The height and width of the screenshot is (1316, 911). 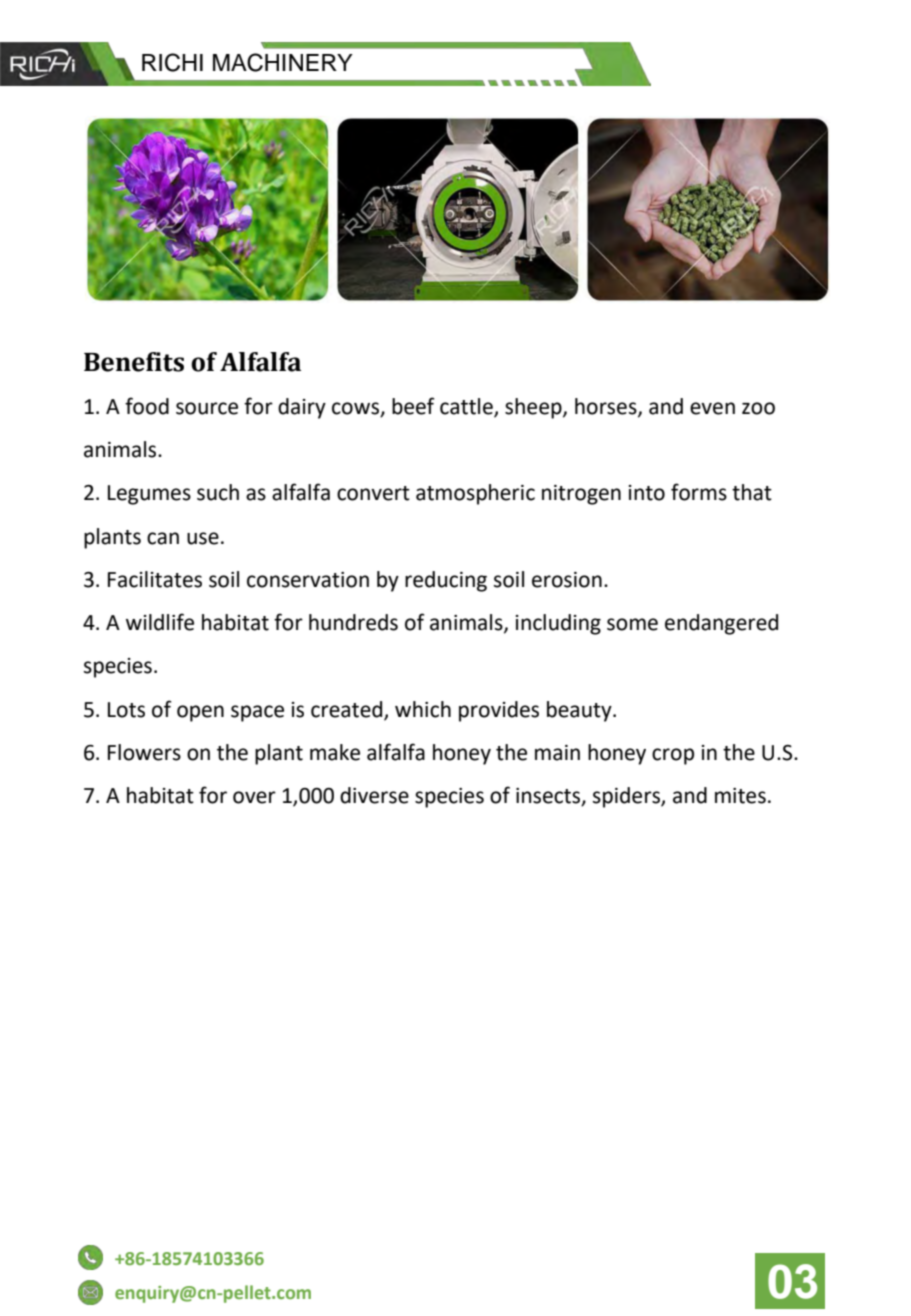 I want to click on cows, so click(x=356, y=409).
